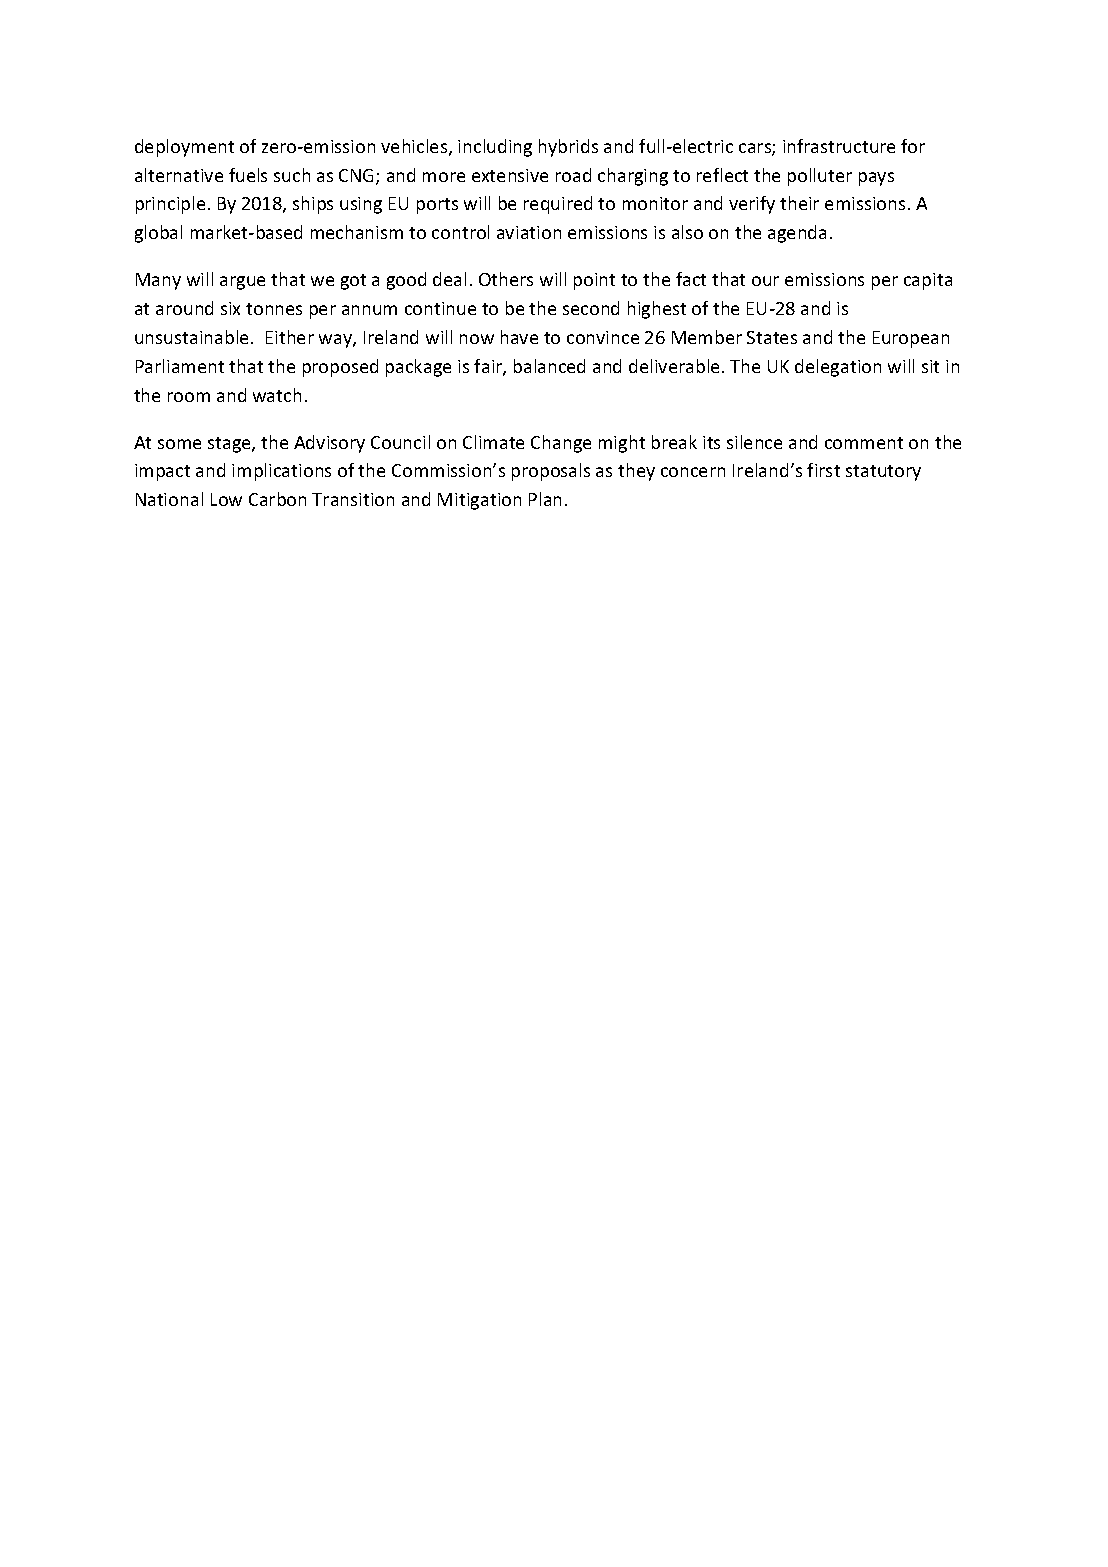  I want to click on Carbon, so click(277, 499).
